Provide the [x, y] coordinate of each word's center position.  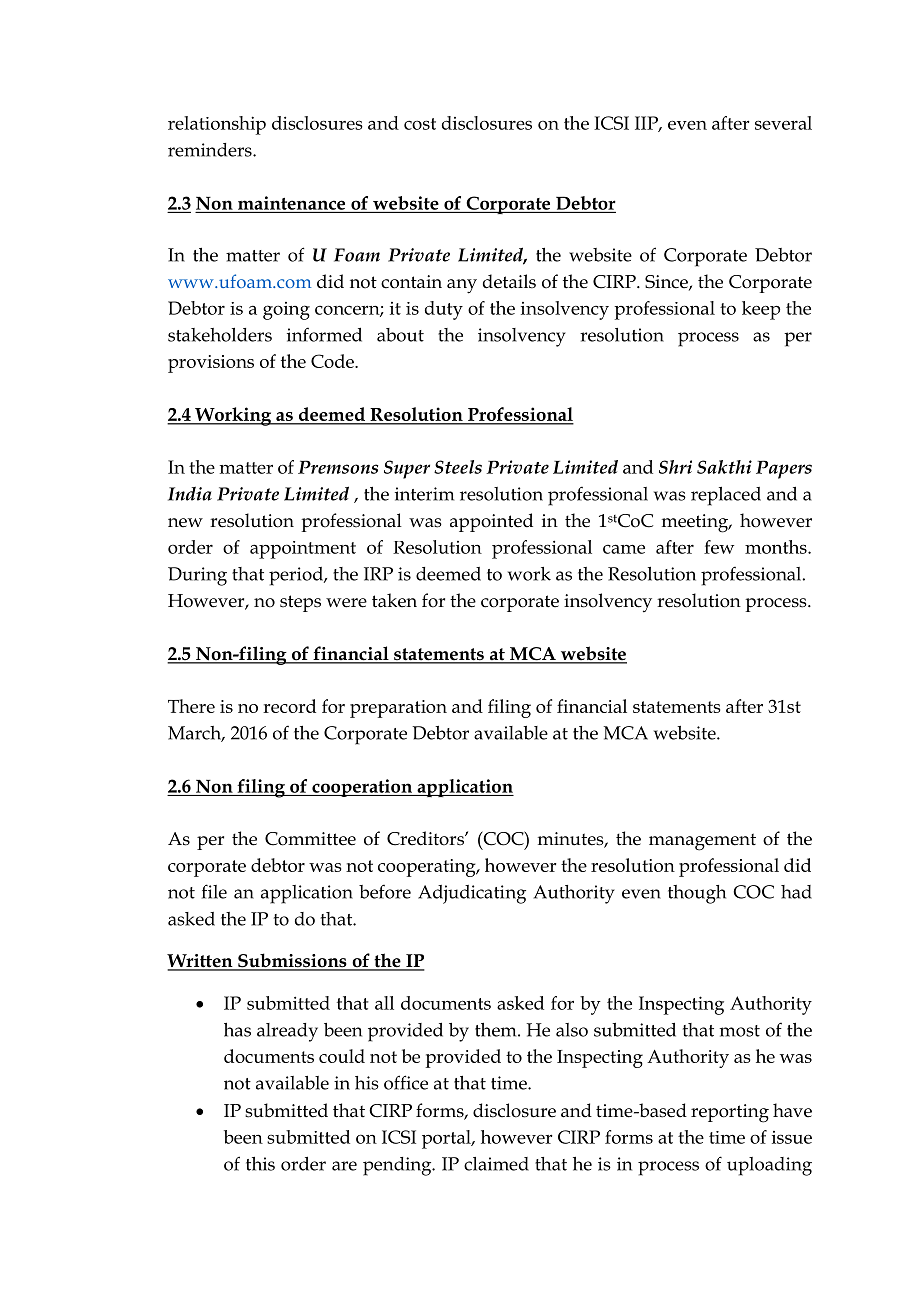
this [260, 1164]
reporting [730, 1113]
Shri [675, 467]
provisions [211, 364]
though [697, 894]
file [214, 891]
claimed [496, 1164]
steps [300, 603]
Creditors [426, 838]
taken [394, 600]
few [719, 547]
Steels [458, 467]
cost [420, 124]
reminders [211, 150]
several [783, 123]
